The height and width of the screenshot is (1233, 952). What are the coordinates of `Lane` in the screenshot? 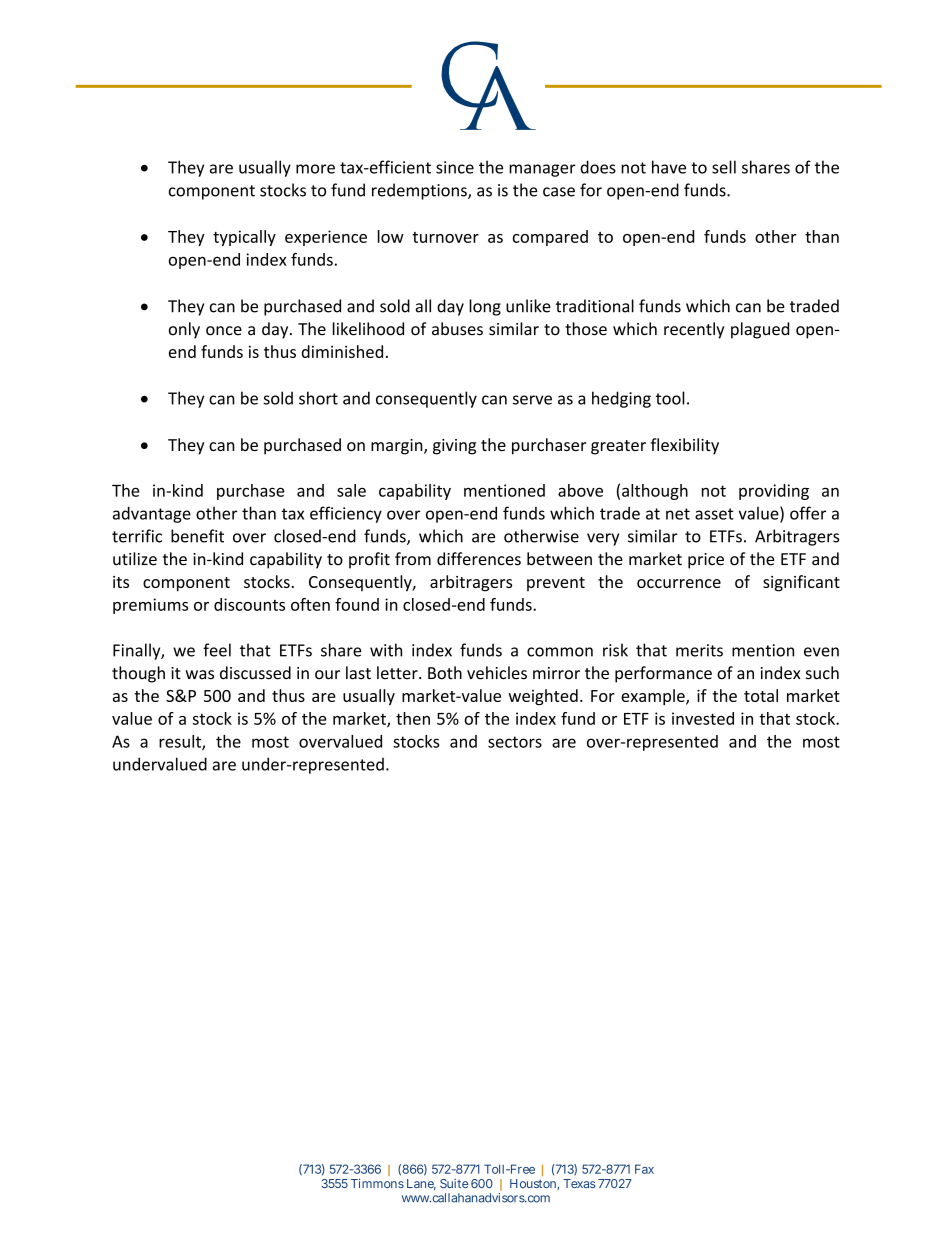 It's located at (421, 1184).
